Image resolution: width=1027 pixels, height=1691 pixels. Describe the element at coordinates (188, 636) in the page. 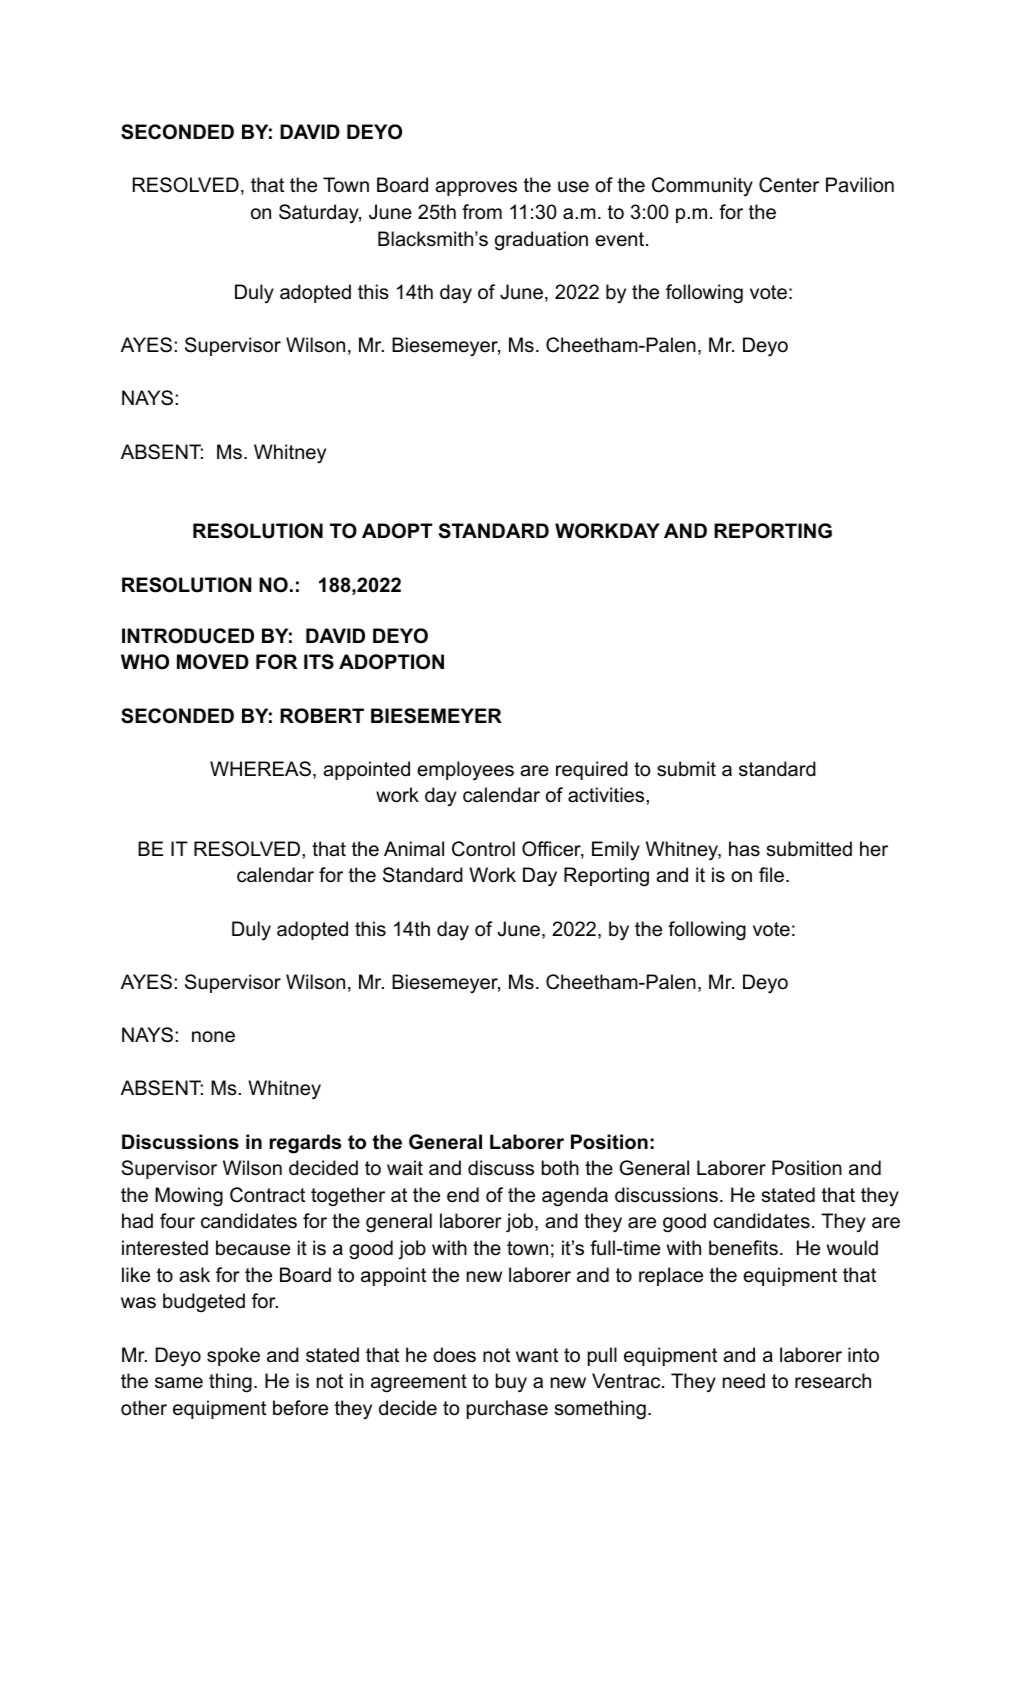

I see `INTRODUCED` at that location.
